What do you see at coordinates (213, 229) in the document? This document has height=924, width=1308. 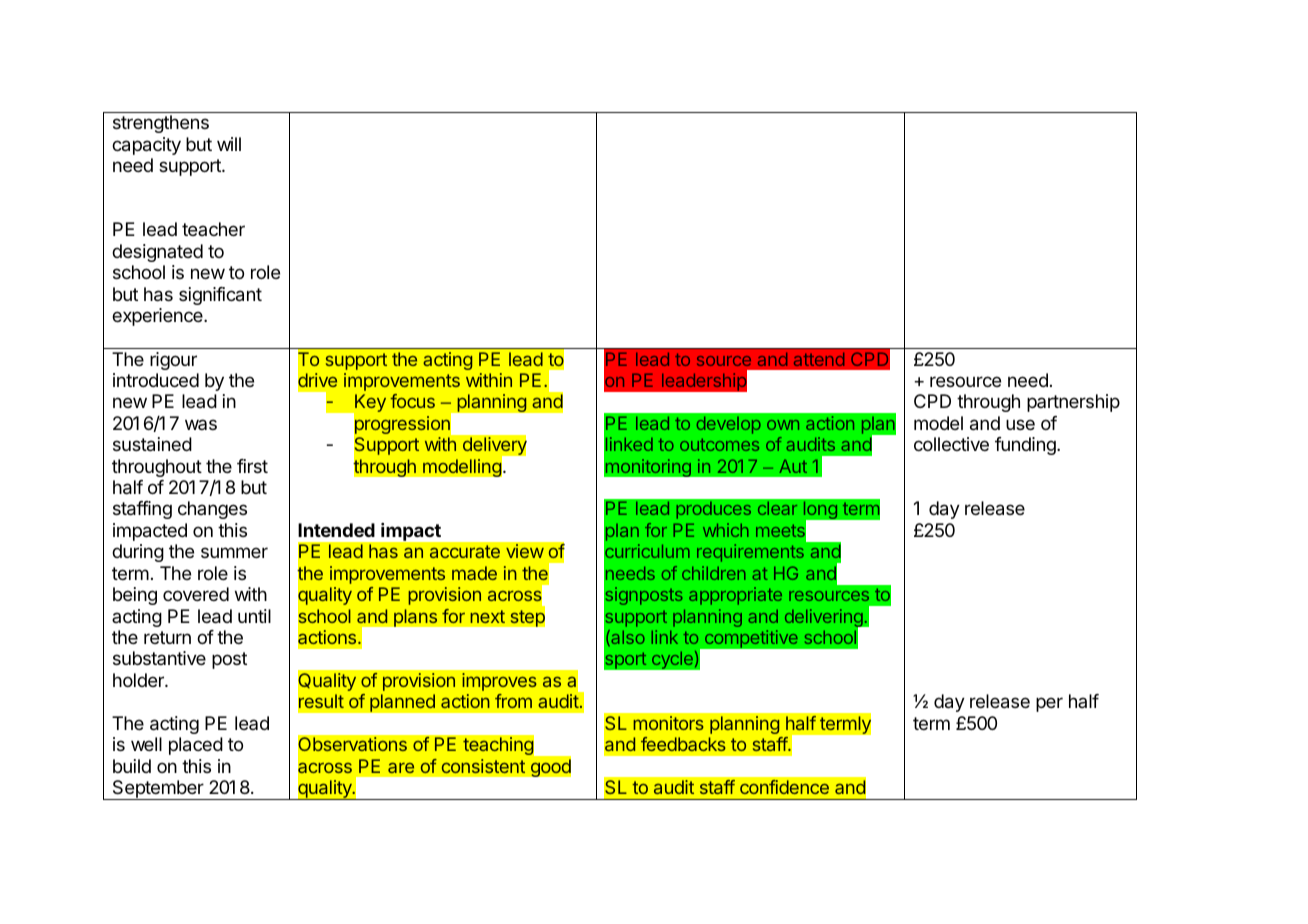 I see `teacher` at bounding box center [213, 229].
